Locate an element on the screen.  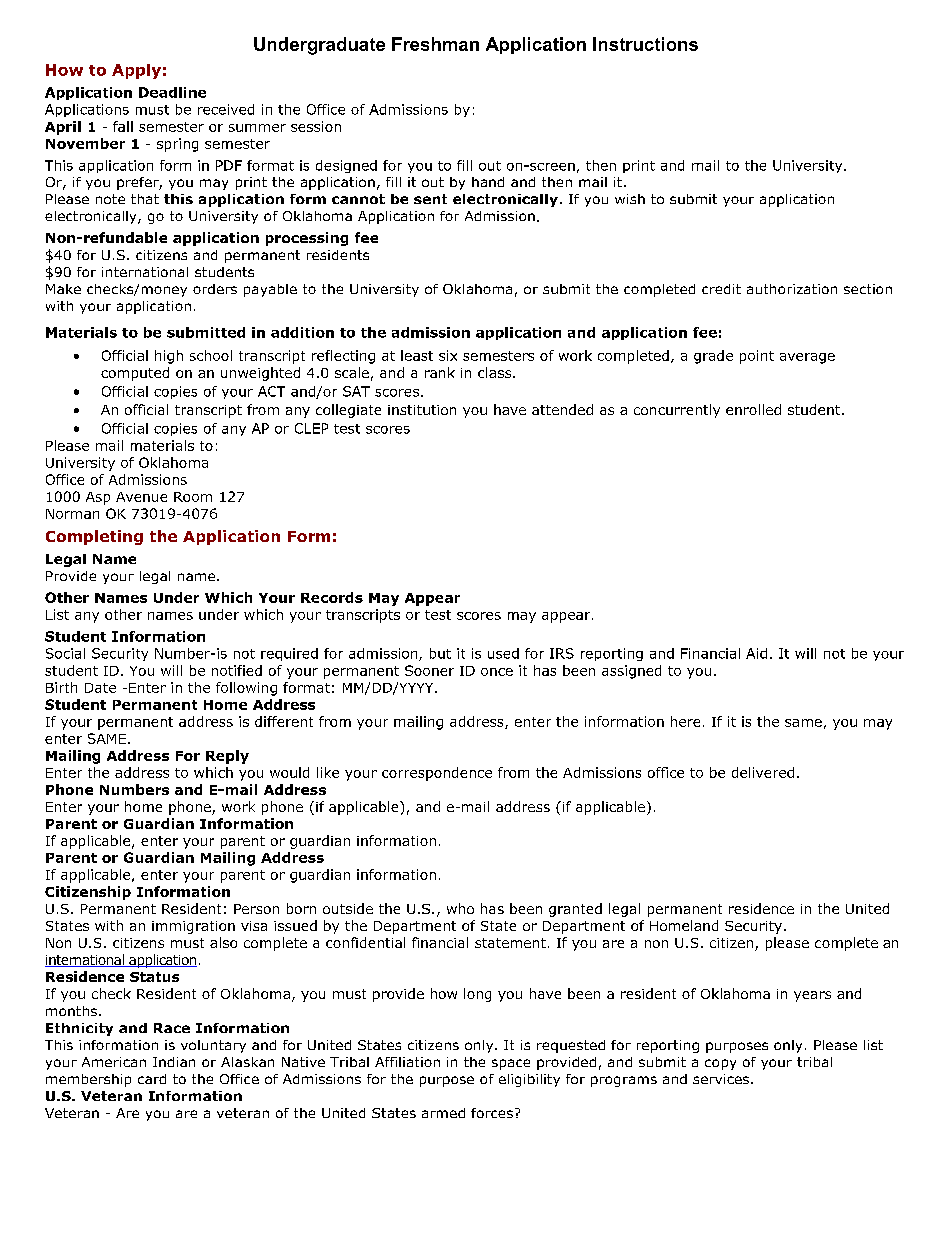
Deadline is located at coordinates (172, 92).
